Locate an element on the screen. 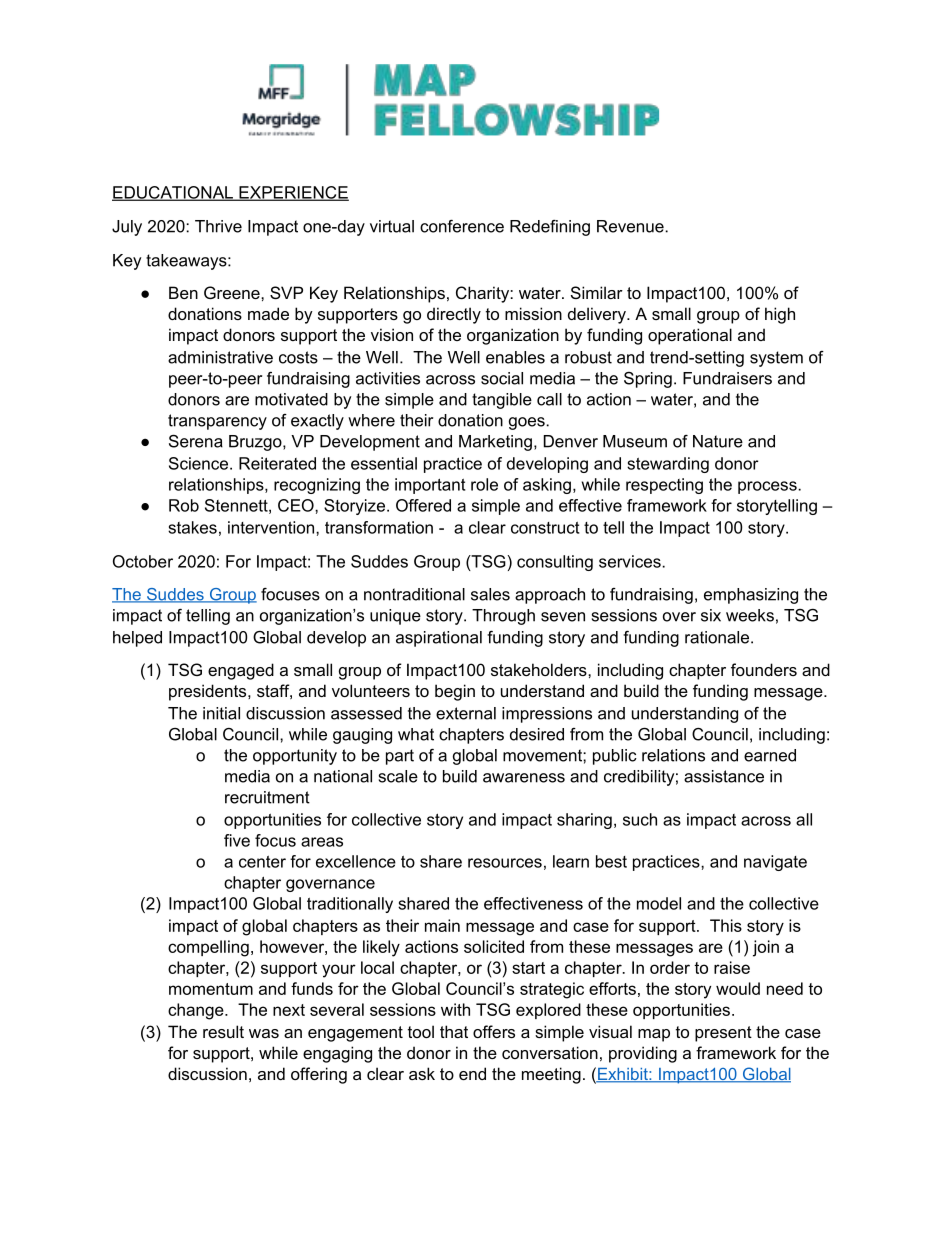 The image size is (952, 1233). assistance is located at coordinates (724, 776).
